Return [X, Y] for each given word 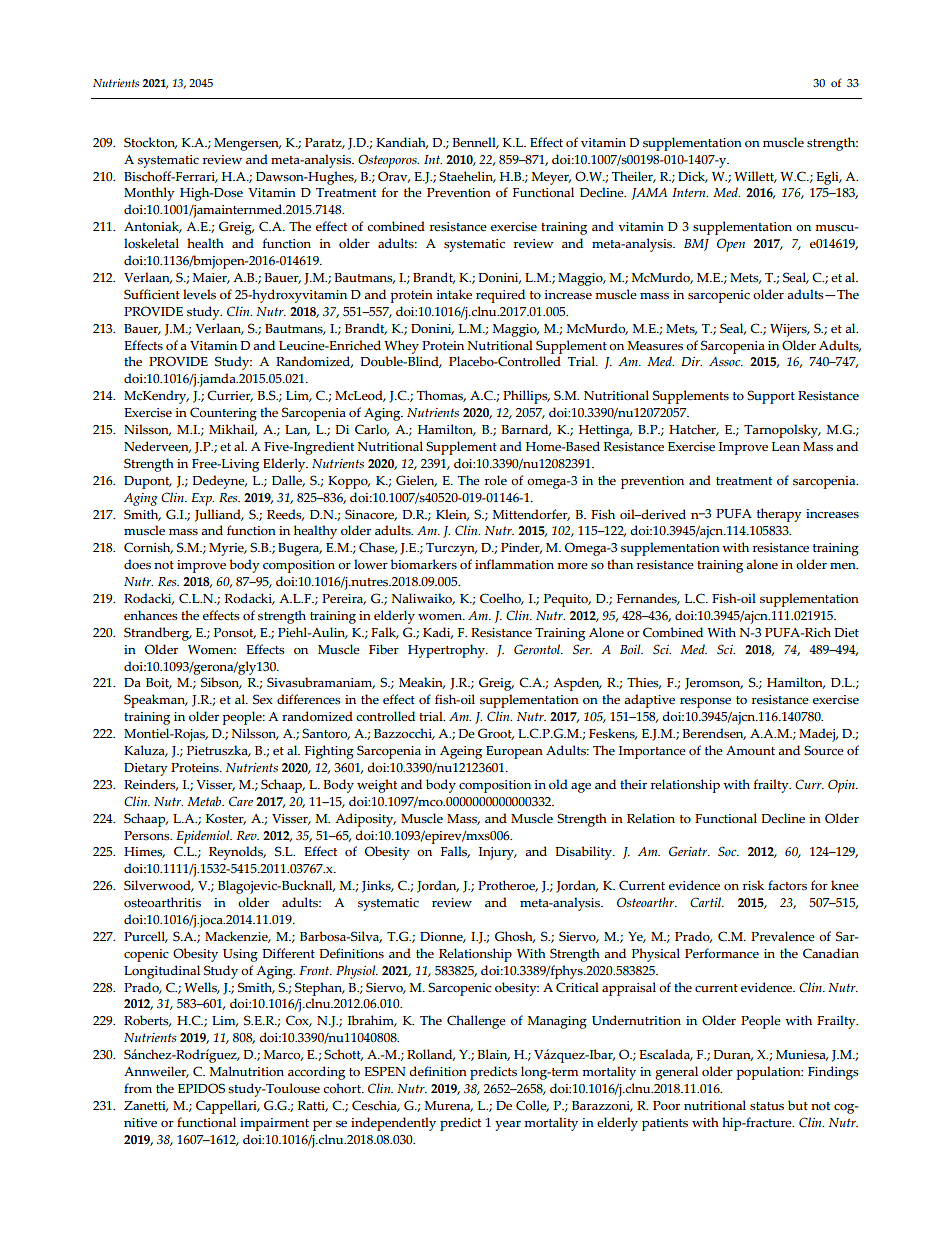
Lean [786, 447]
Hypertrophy [447, 651]
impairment [274, 1124]
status [767, 1106]
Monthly [149, 194]
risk [753, 885]
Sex [263, 699]
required [500, 296]
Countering [223, 414]
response [705, 703]
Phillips [526, 397]
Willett [755, 177]
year [508, 1126]
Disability [584, 853]
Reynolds [237, 853]
